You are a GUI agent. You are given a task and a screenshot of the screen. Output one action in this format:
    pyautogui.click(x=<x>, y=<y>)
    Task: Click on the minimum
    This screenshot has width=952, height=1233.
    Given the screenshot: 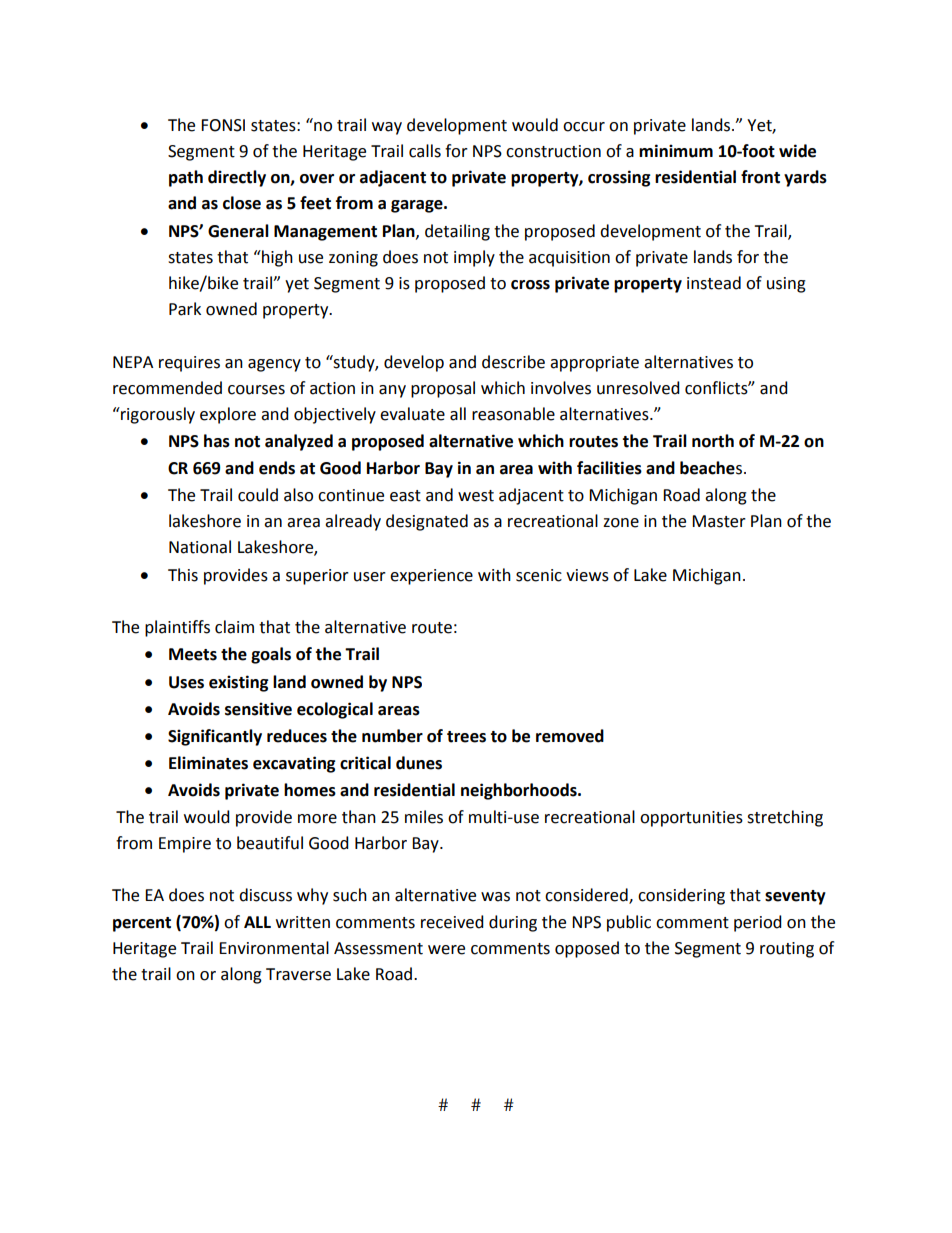 What is the action you would take?
    pyautogui.click(x=676, y=151)
